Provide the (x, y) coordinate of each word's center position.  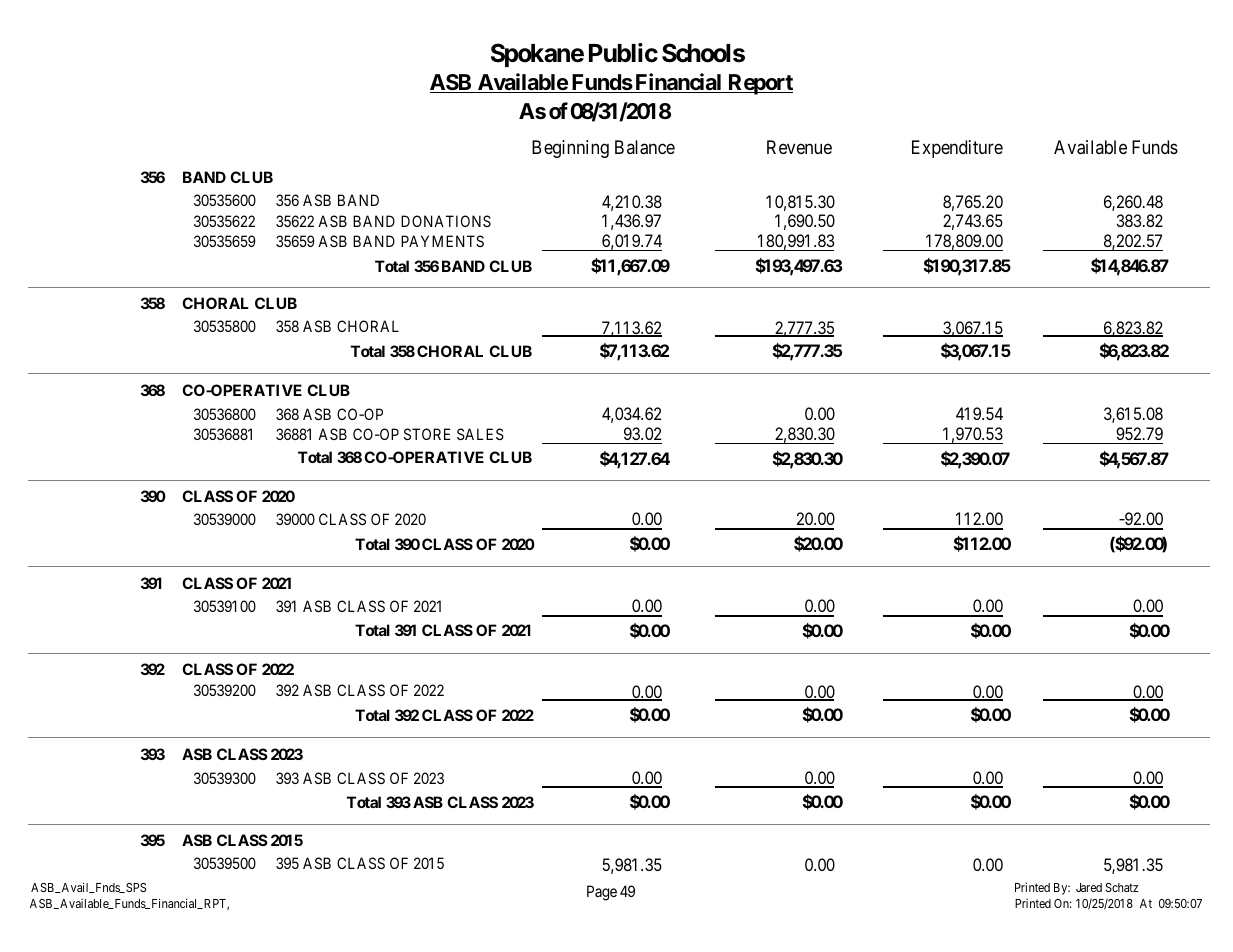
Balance (645, 147)
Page (602, 893)
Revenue (799, 147)
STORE (427, 434)
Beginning (570, 149)
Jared (1089, 887)
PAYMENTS (442, 241)
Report (759, 84)
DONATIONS (446, 221)
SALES (480, 434)
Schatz (1122, 887)
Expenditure (957, 149)
